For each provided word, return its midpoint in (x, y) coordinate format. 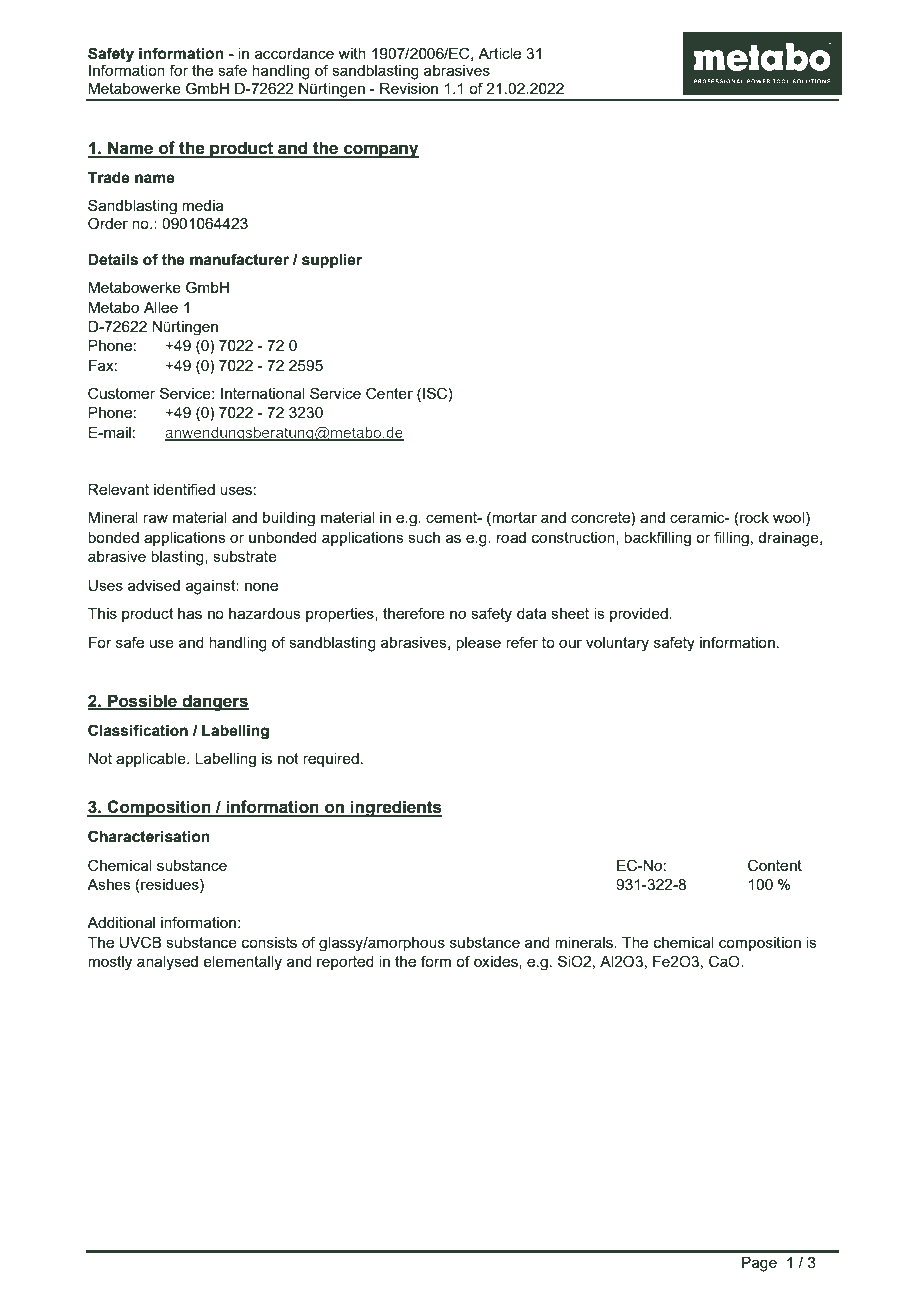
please (478, 644)
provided (640, 615)
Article (499, 53)
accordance (294, 53)
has (190, 613)
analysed (167, 963)
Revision (409, 88)
